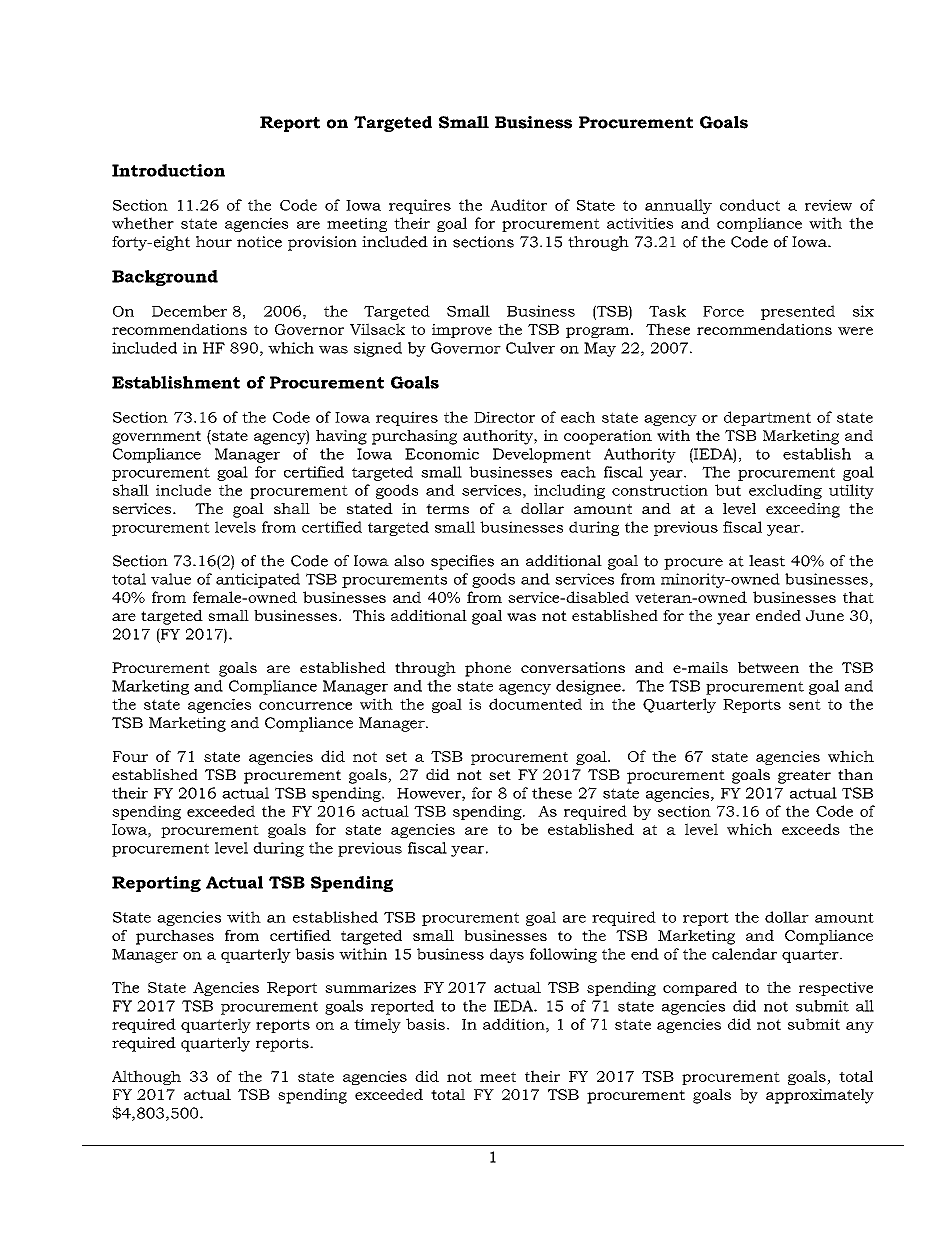 The width and height of the image is (952, 1233). What do you see at coordinates (820, 1096) in the image?
I see `approximately` at bounding box center [820, 1096].
